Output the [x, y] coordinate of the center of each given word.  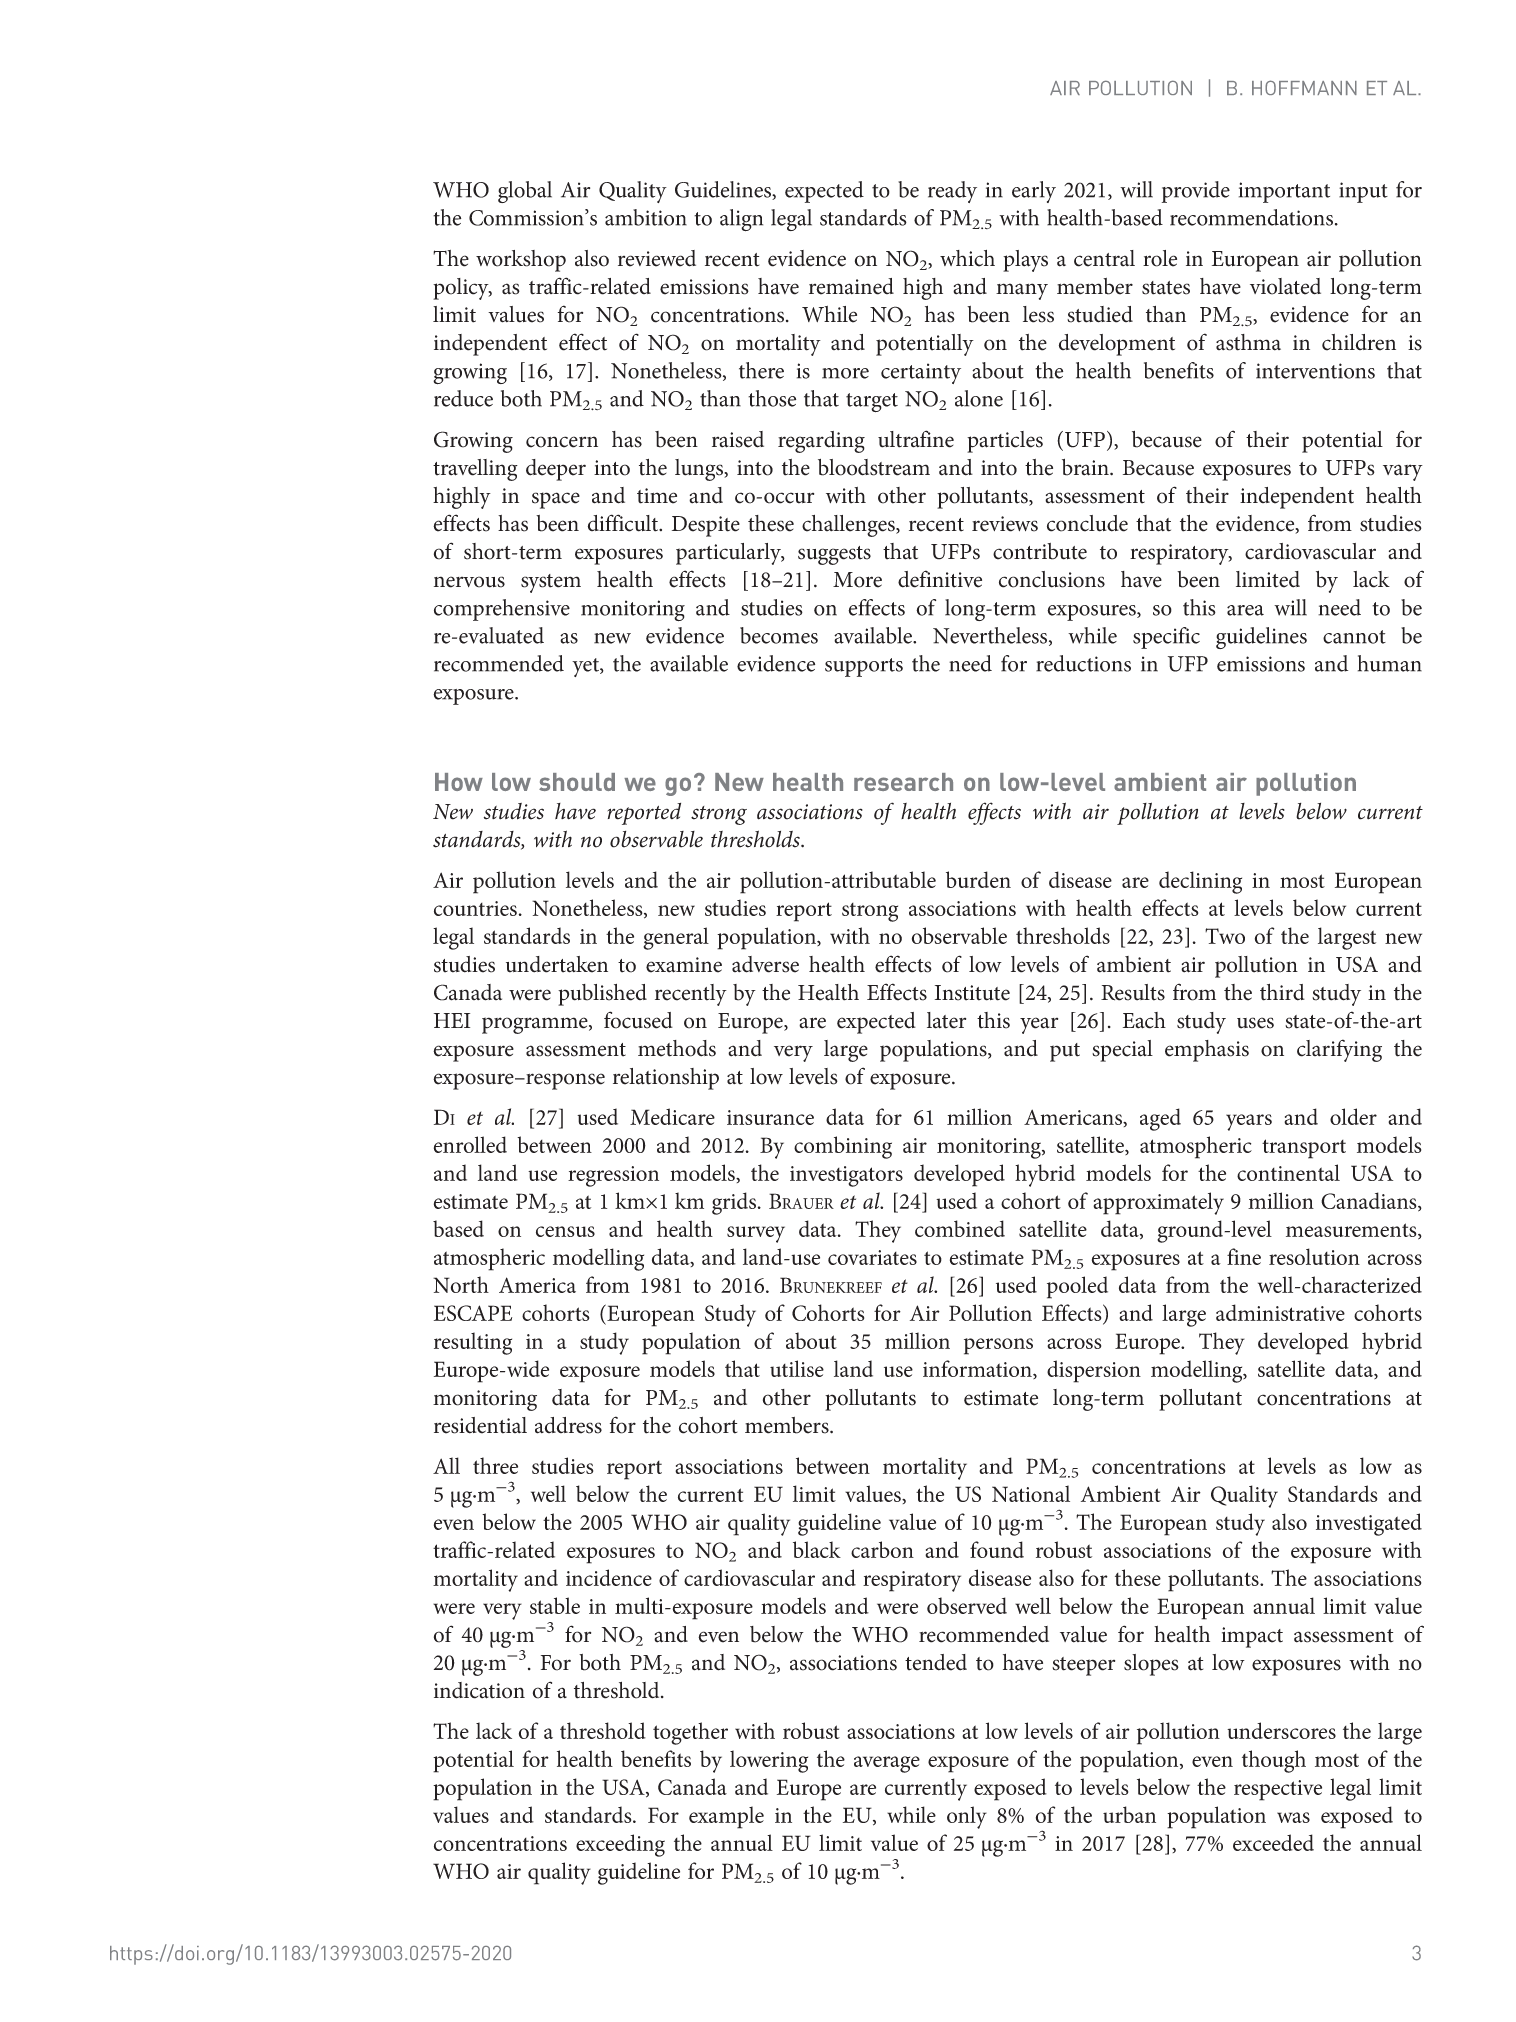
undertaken [557, 964]
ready [952, 192]
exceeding [620, 1845]
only [967, 1817]
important [1284, 192]
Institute [972, 993]
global [525, 192]
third [1282, 992]
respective [1278, 1790]
